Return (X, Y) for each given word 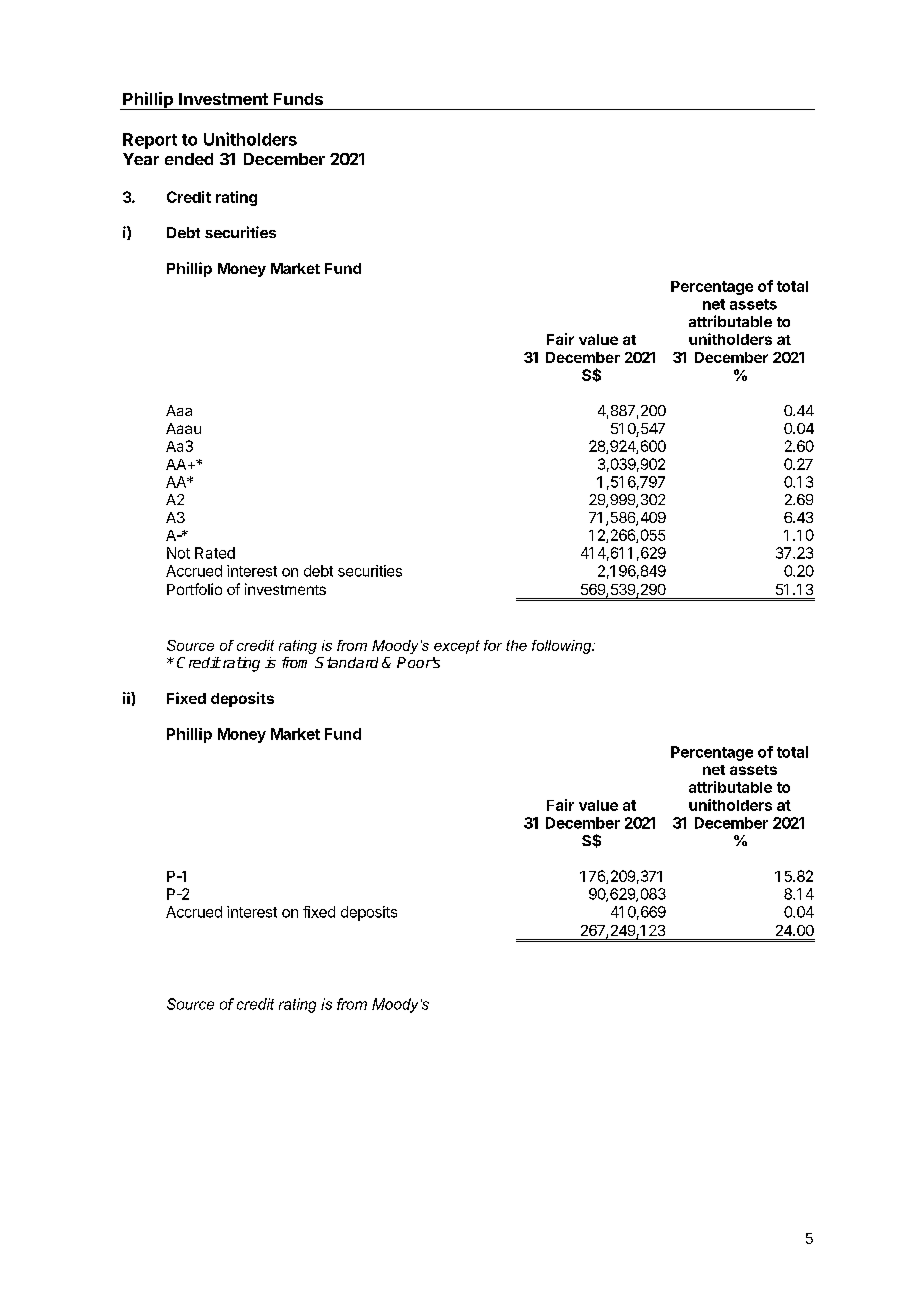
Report (150, 141)
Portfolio (194, 589)
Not (178, 553)
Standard (346, 662)
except (457, 647)
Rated (215, 553)
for (493, 645)
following (563, 647)
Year (141, 159)
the (516, 645)
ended (189, 159)
